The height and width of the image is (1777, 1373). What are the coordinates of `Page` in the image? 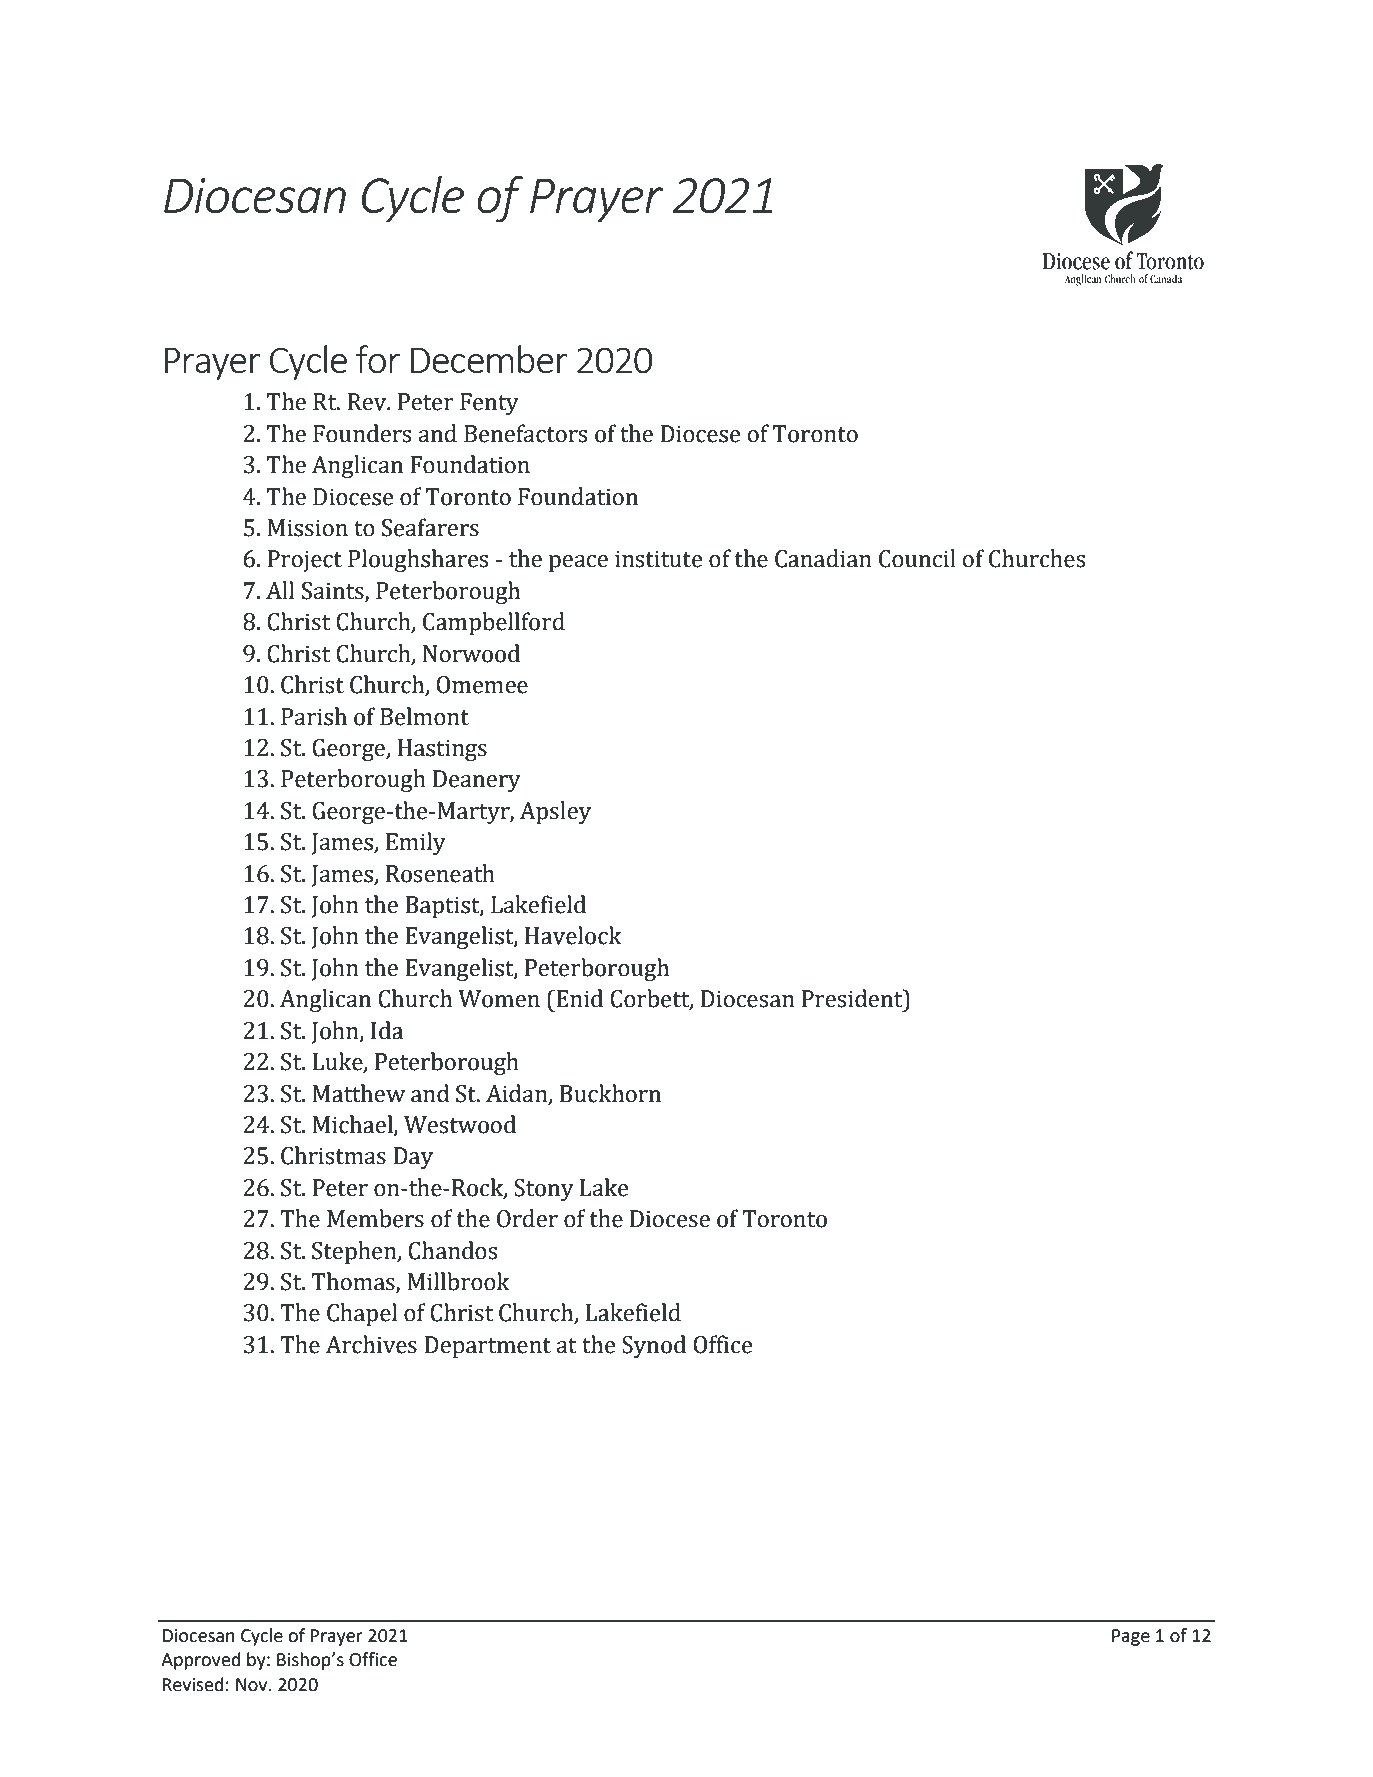 It's located at (1131, 1637).
